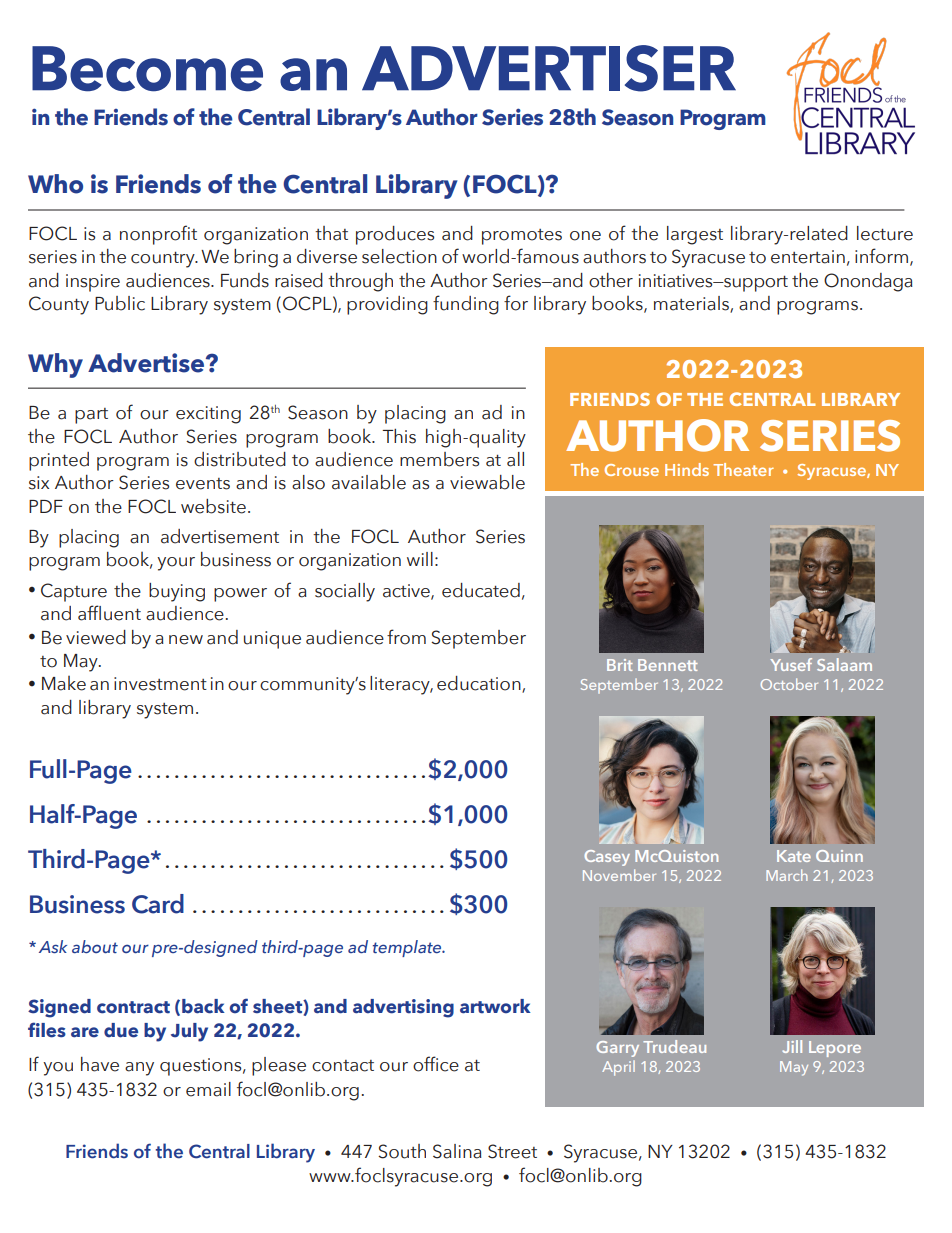 This image has width=952, height=1233. What do you see at coordinates (792, 1046) in the image?
I see `Jill` at bounding box center [792, 1046].
